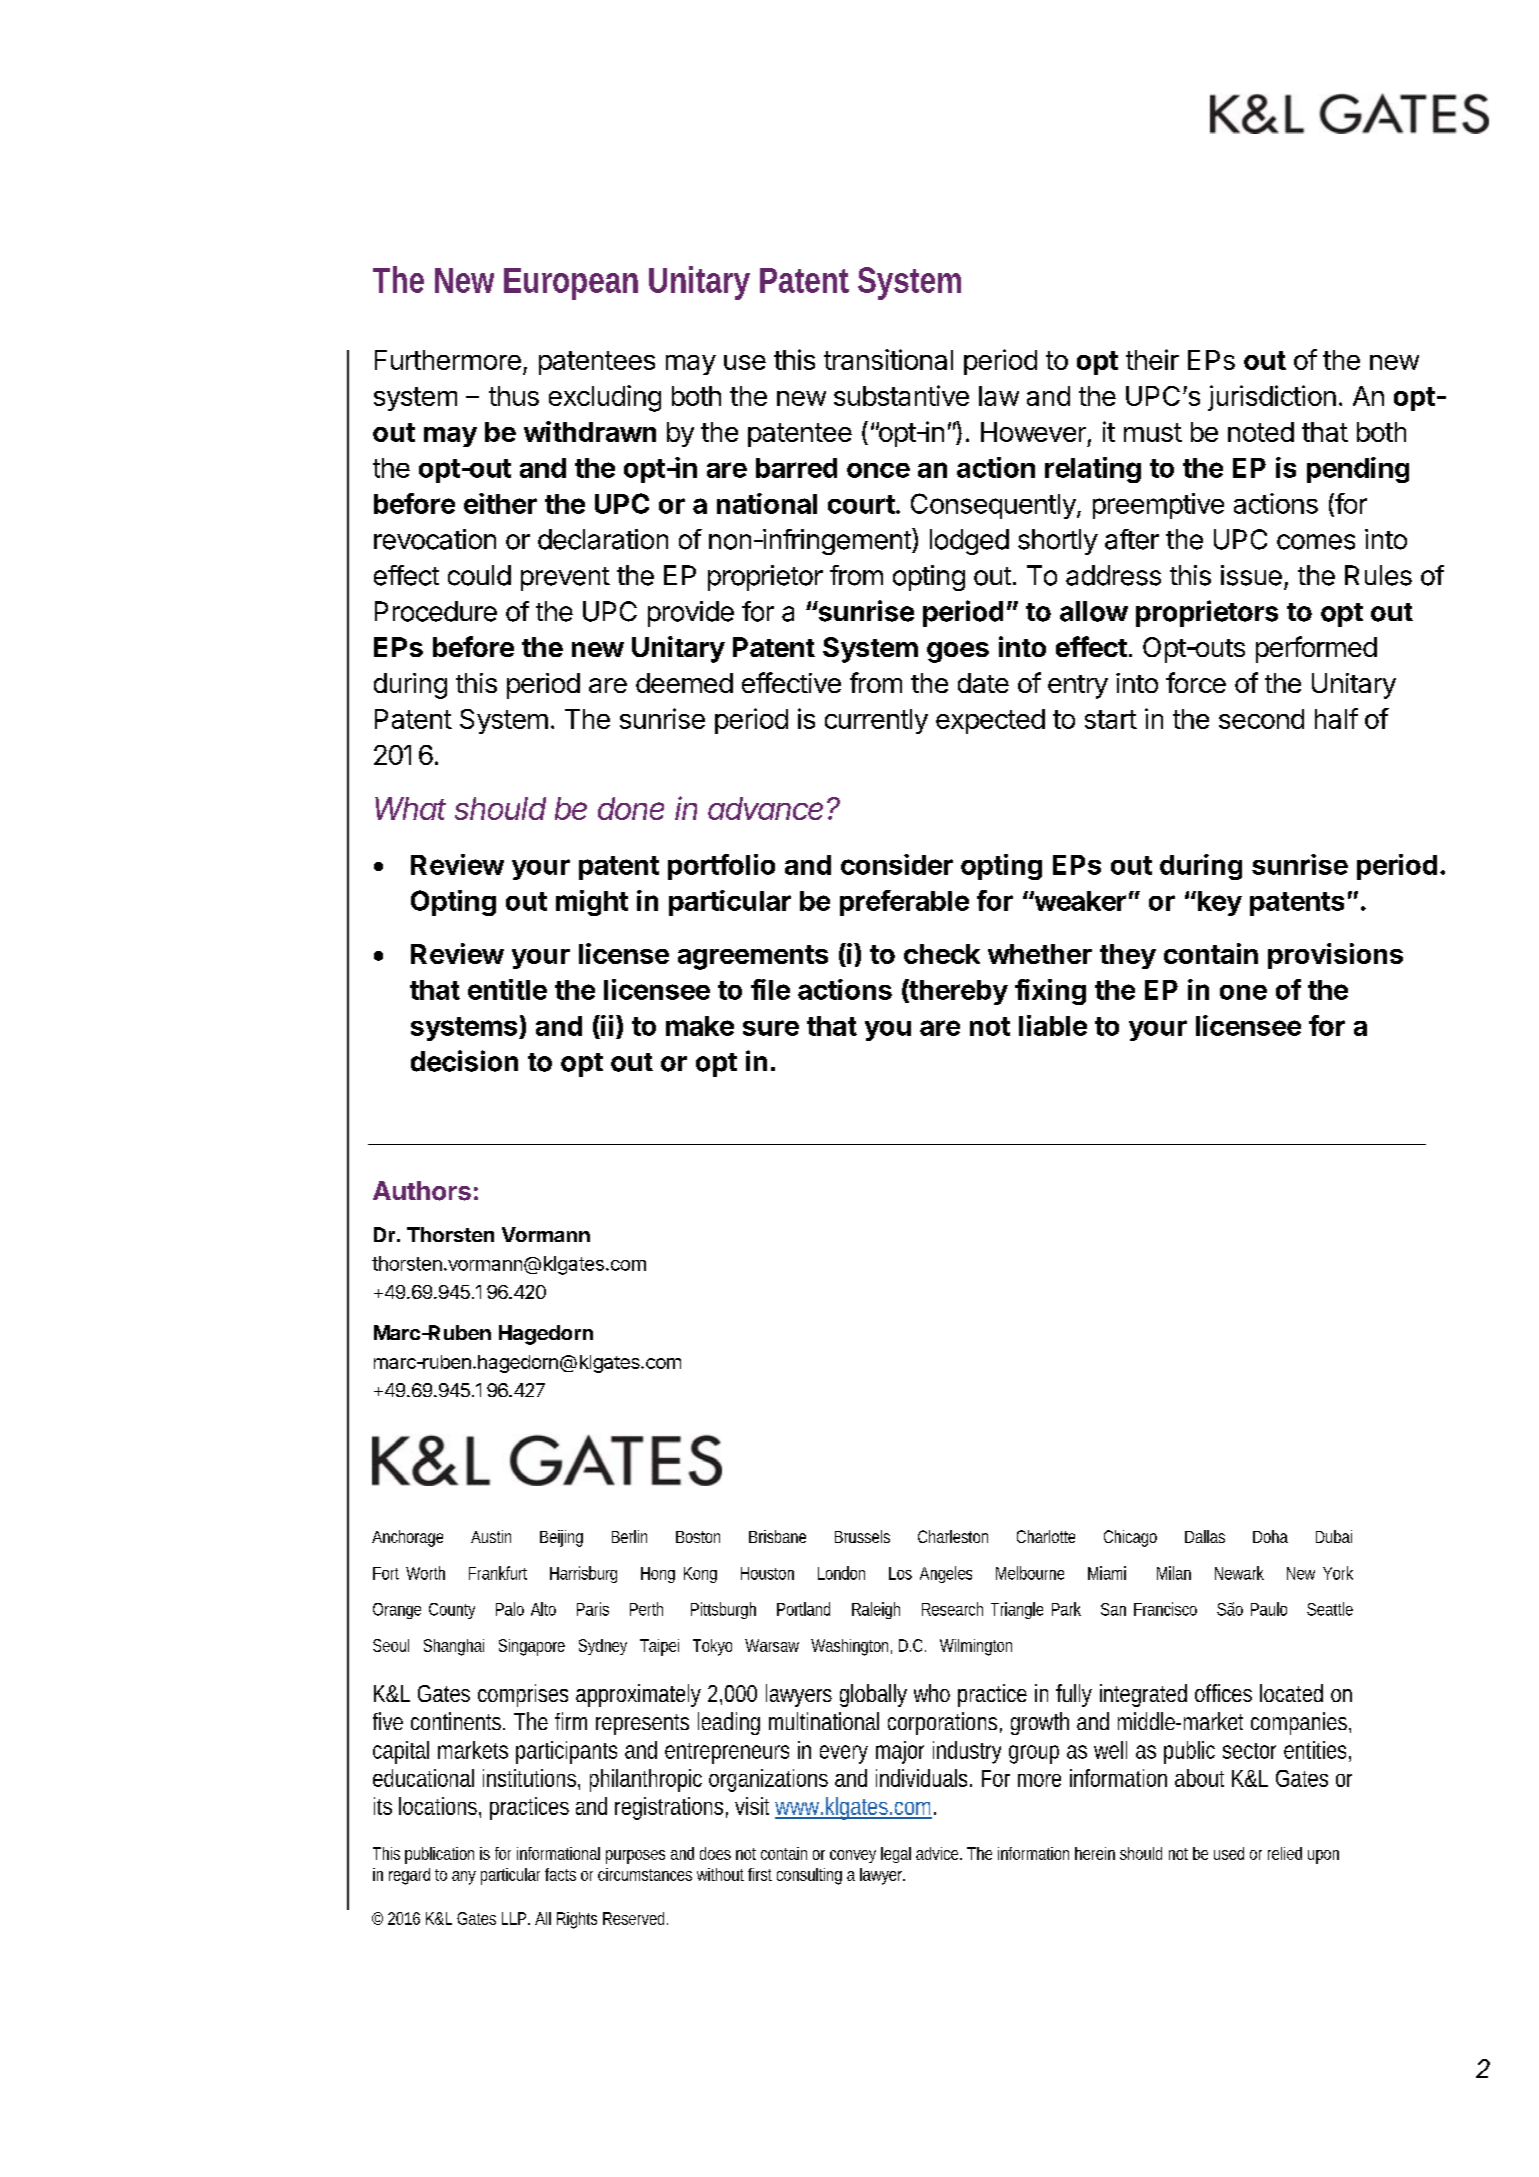 This screenshot has height=2177, width=1539. I want to click on sure, so click(771, 1028).
